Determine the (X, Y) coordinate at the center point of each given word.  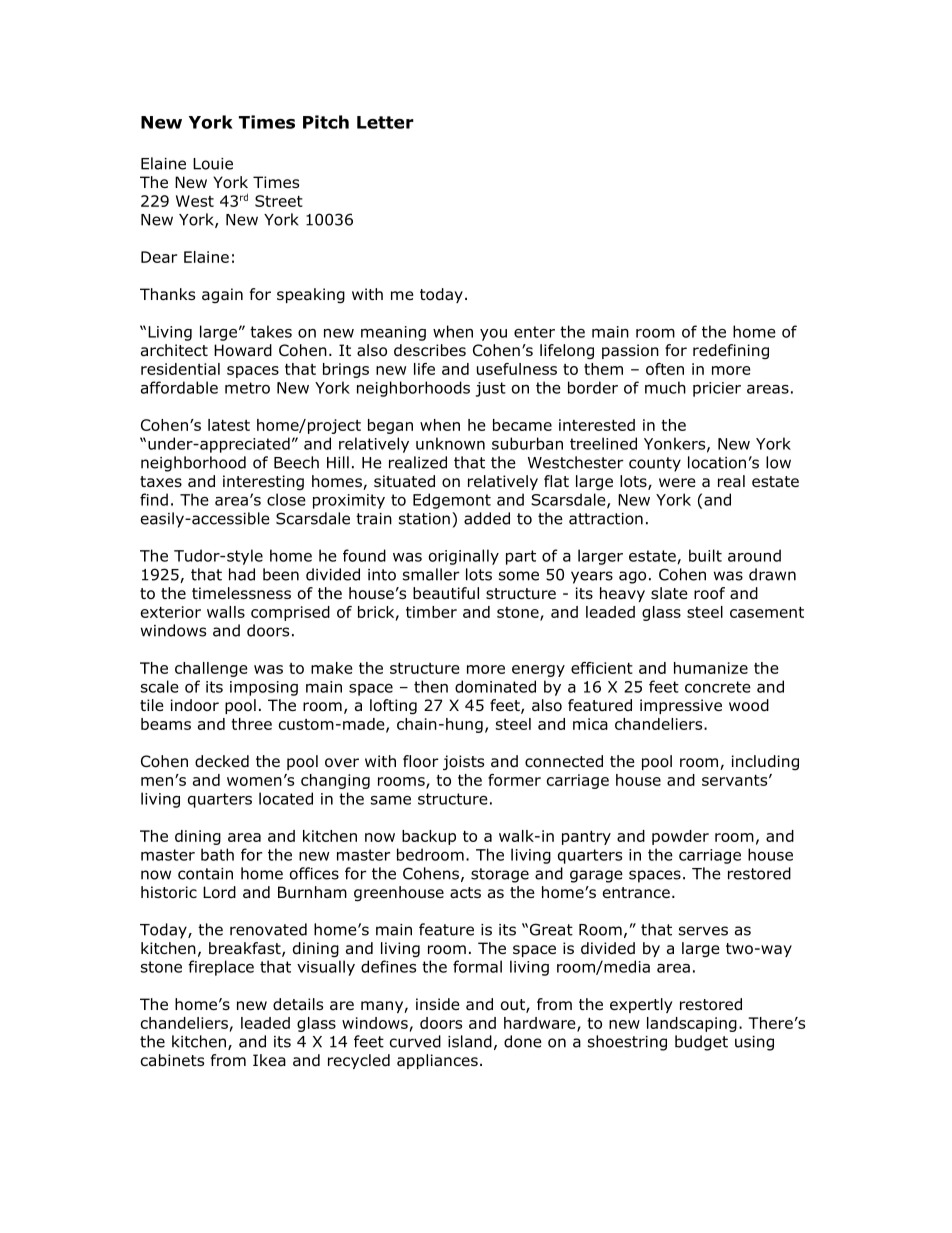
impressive (681, 706)
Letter (385, 122)
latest (229, 425)
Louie (213, 164)
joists (463, 763)
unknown (450, 443)
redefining (731, 351)
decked (222, 761)
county (655, 464)
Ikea (269, 1060)
